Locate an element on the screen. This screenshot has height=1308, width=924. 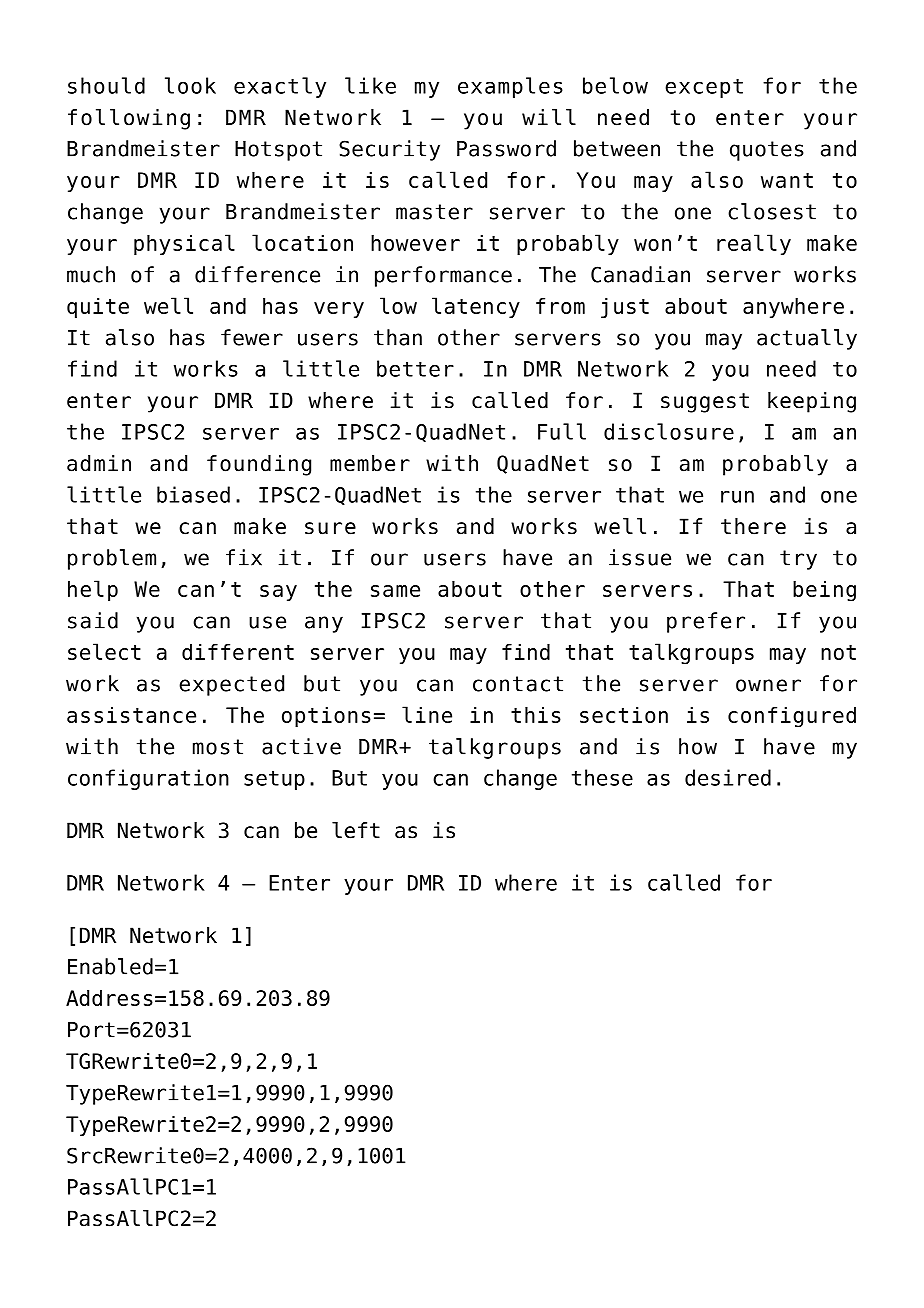
really is located at coordinates (754, 244).
